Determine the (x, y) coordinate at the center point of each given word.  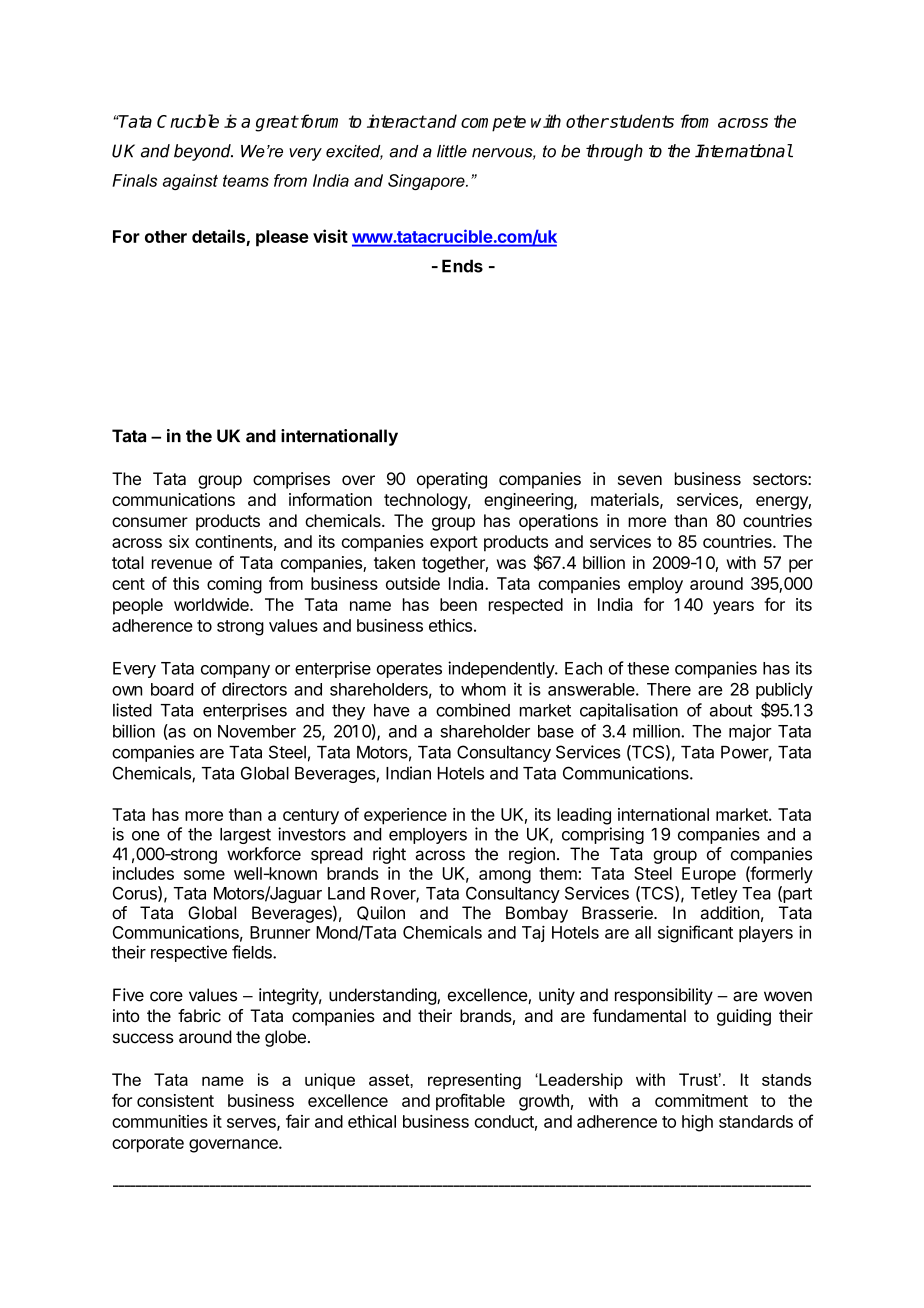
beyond (203, 152)
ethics (450, 625)
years (733, 608)
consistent (175, 1100)
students (641, 121)
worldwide (212, 604)
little (452, 151)
